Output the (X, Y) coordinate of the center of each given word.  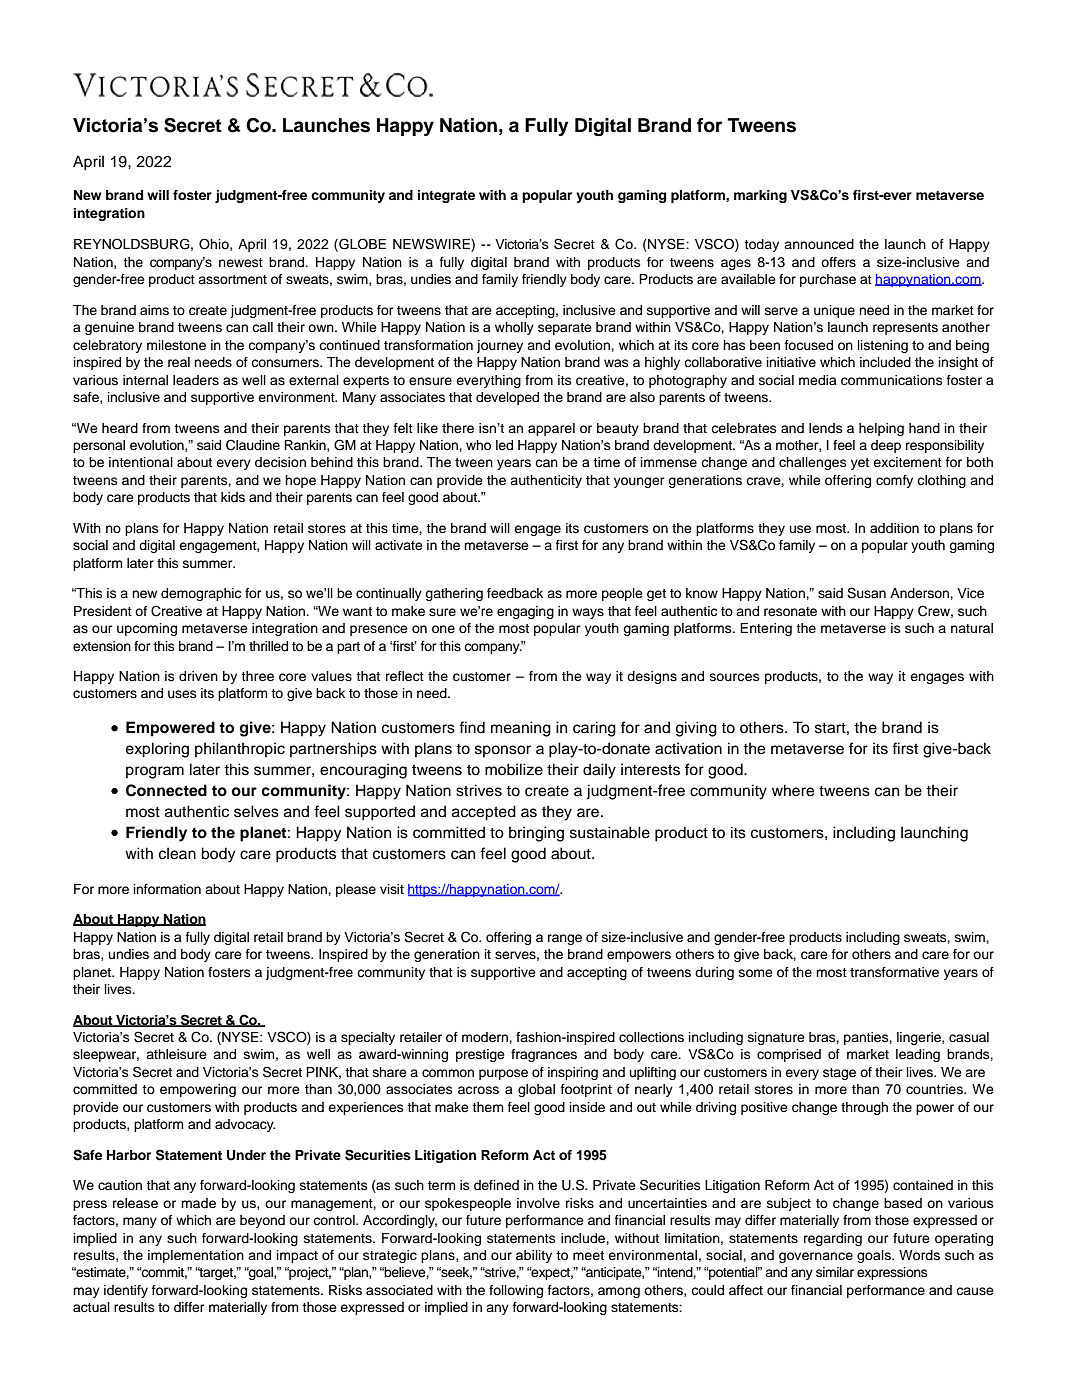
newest (241, 262)
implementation (196, 1256)
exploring (157, 750)
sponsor (503, 751)
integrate (446, 196)
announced (819, 244)
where (793, 790)
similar (835, 1272)
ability (534, 1256)
